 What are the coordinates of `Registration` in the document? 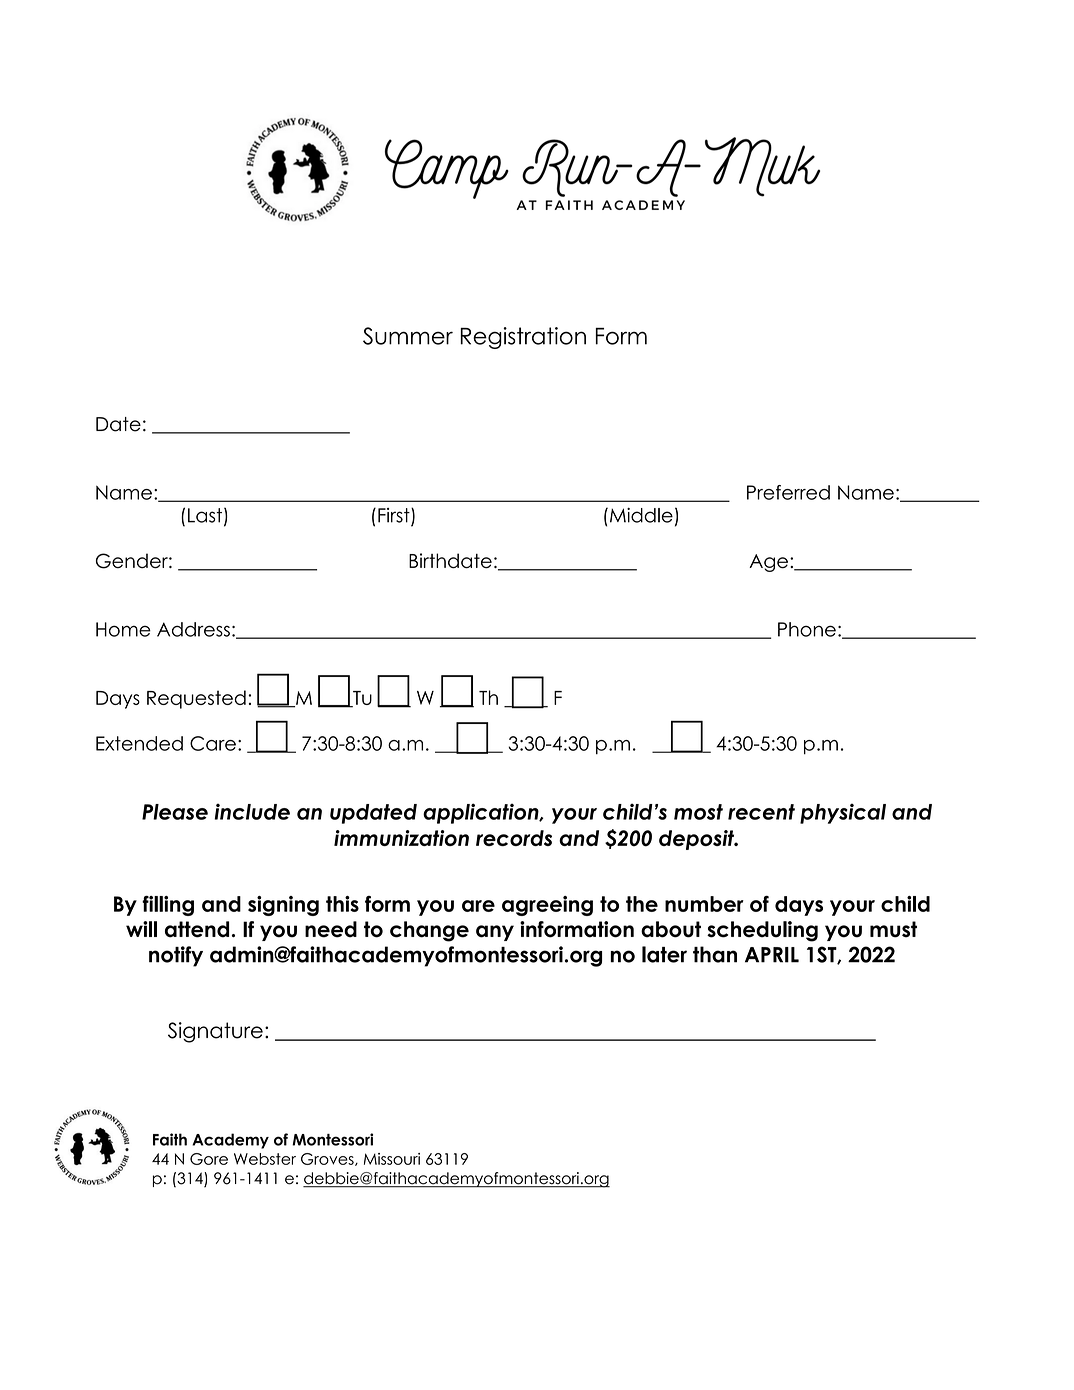 It's located at (523, 338).
